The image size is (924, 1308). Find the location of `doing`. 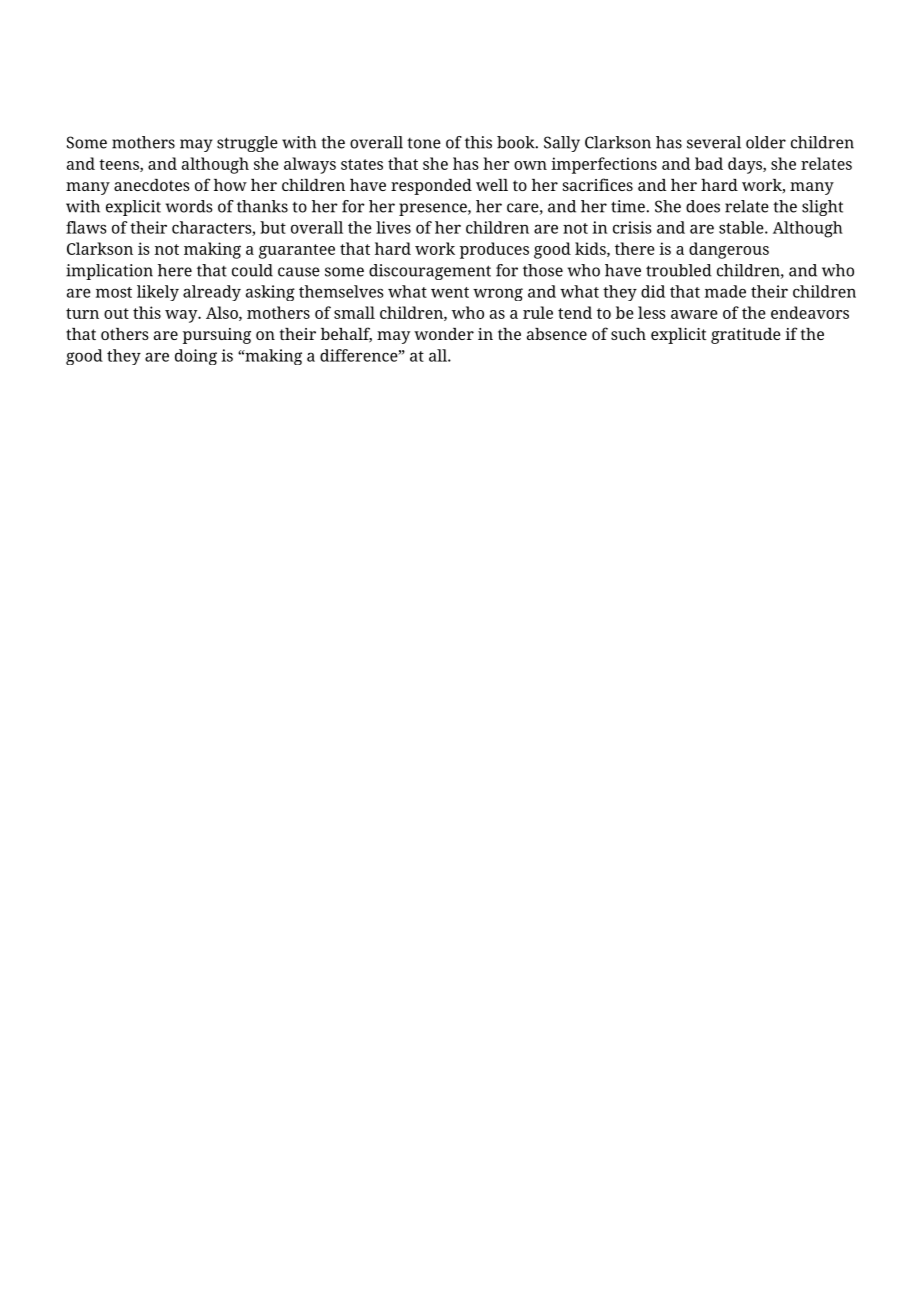

doing is located at coordinates (196, 357).
